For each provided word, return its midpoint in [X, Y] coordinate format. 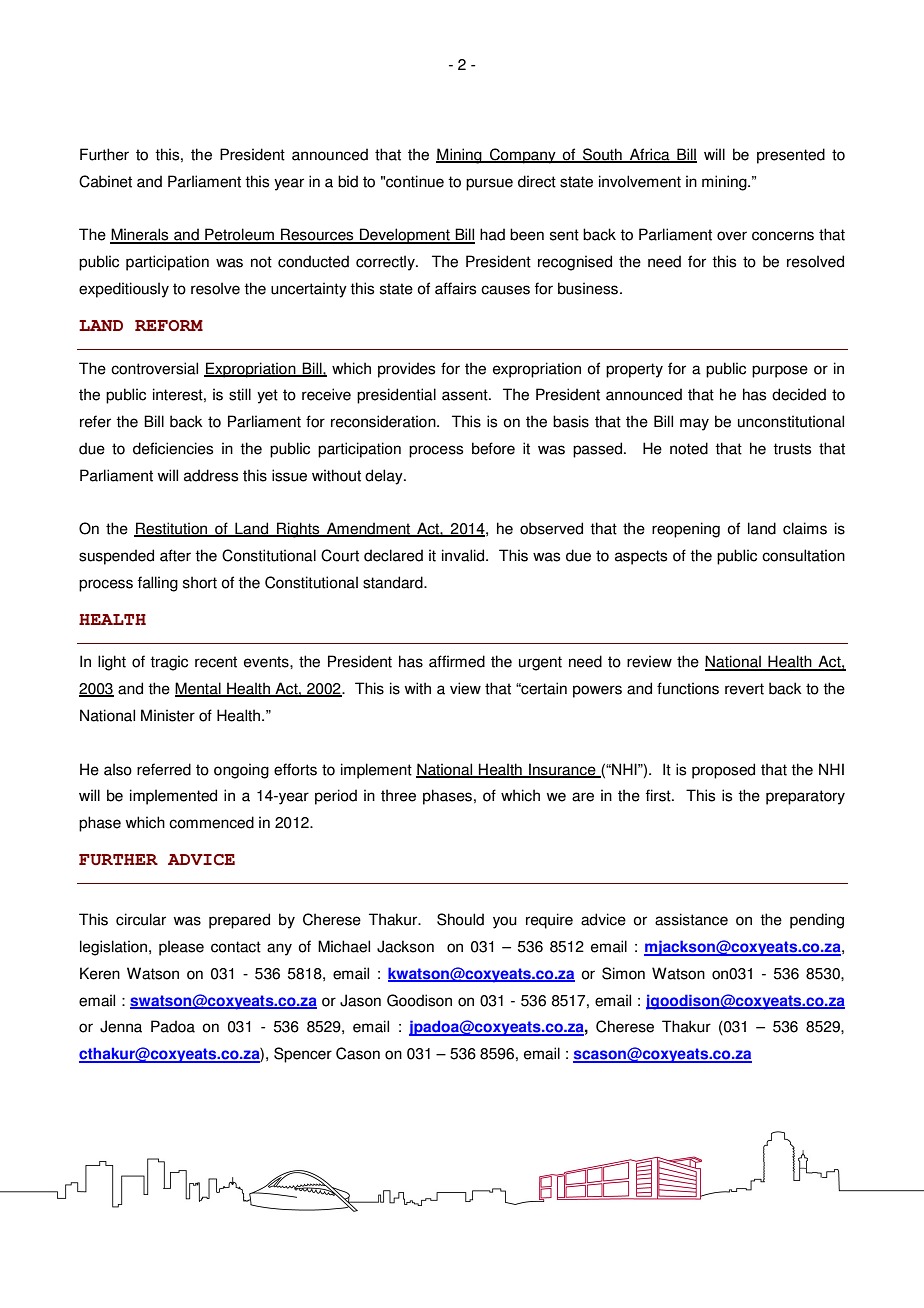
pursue [489, 184]
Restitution [172, 529]
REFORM [169, 325]
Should [460, 919]
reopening [686, 530]
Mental [199, 689]
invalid [464, 555]
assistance [691, 919]
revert [744, 689]
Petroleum [239, 235]
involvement [640, 181]
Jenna [121, 1026]
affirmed [457, 661]
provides [406, 370]
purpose [780, 371]
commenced [211, 822]
